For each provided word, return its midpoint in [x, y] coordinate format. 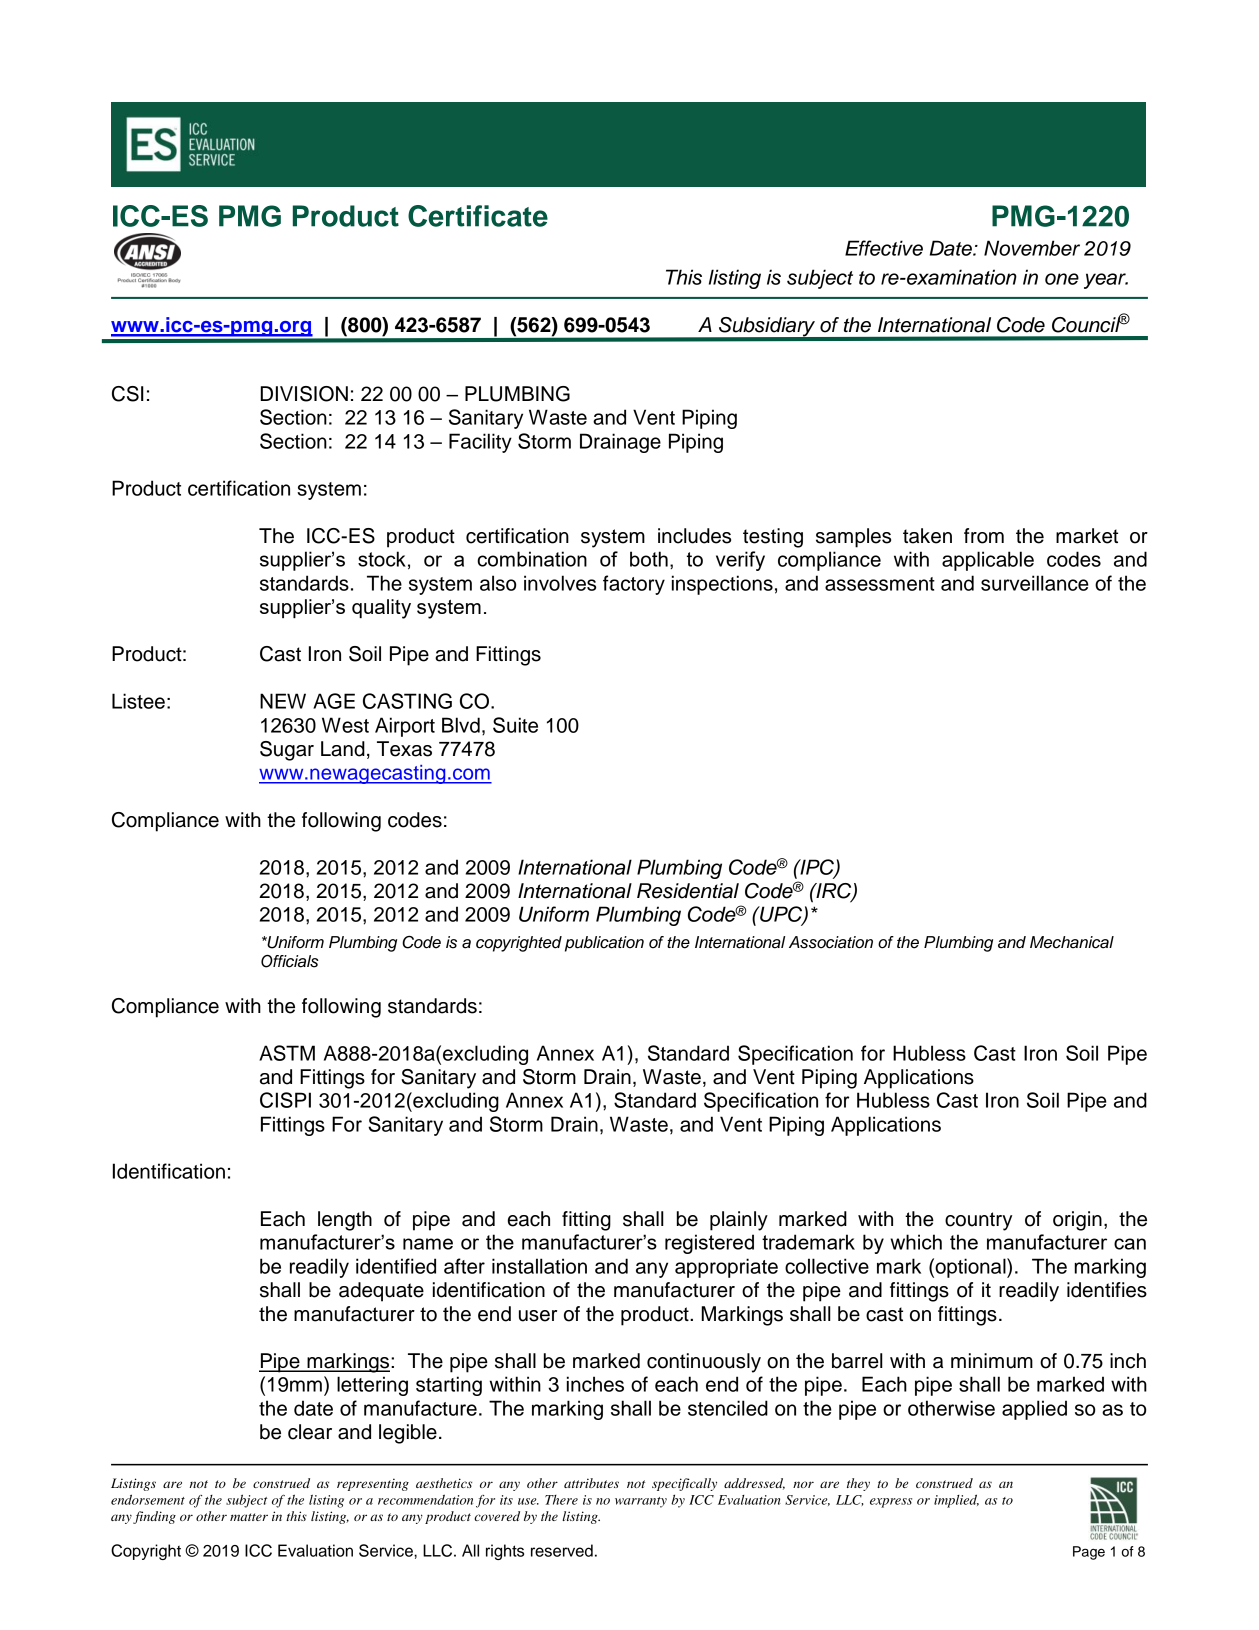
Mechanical [1072, 942]
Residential [688, 891]
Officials [290, 961]
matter [249, 1517]
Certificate [478, 216]
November [1032, 248]
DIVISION [304, 394]
